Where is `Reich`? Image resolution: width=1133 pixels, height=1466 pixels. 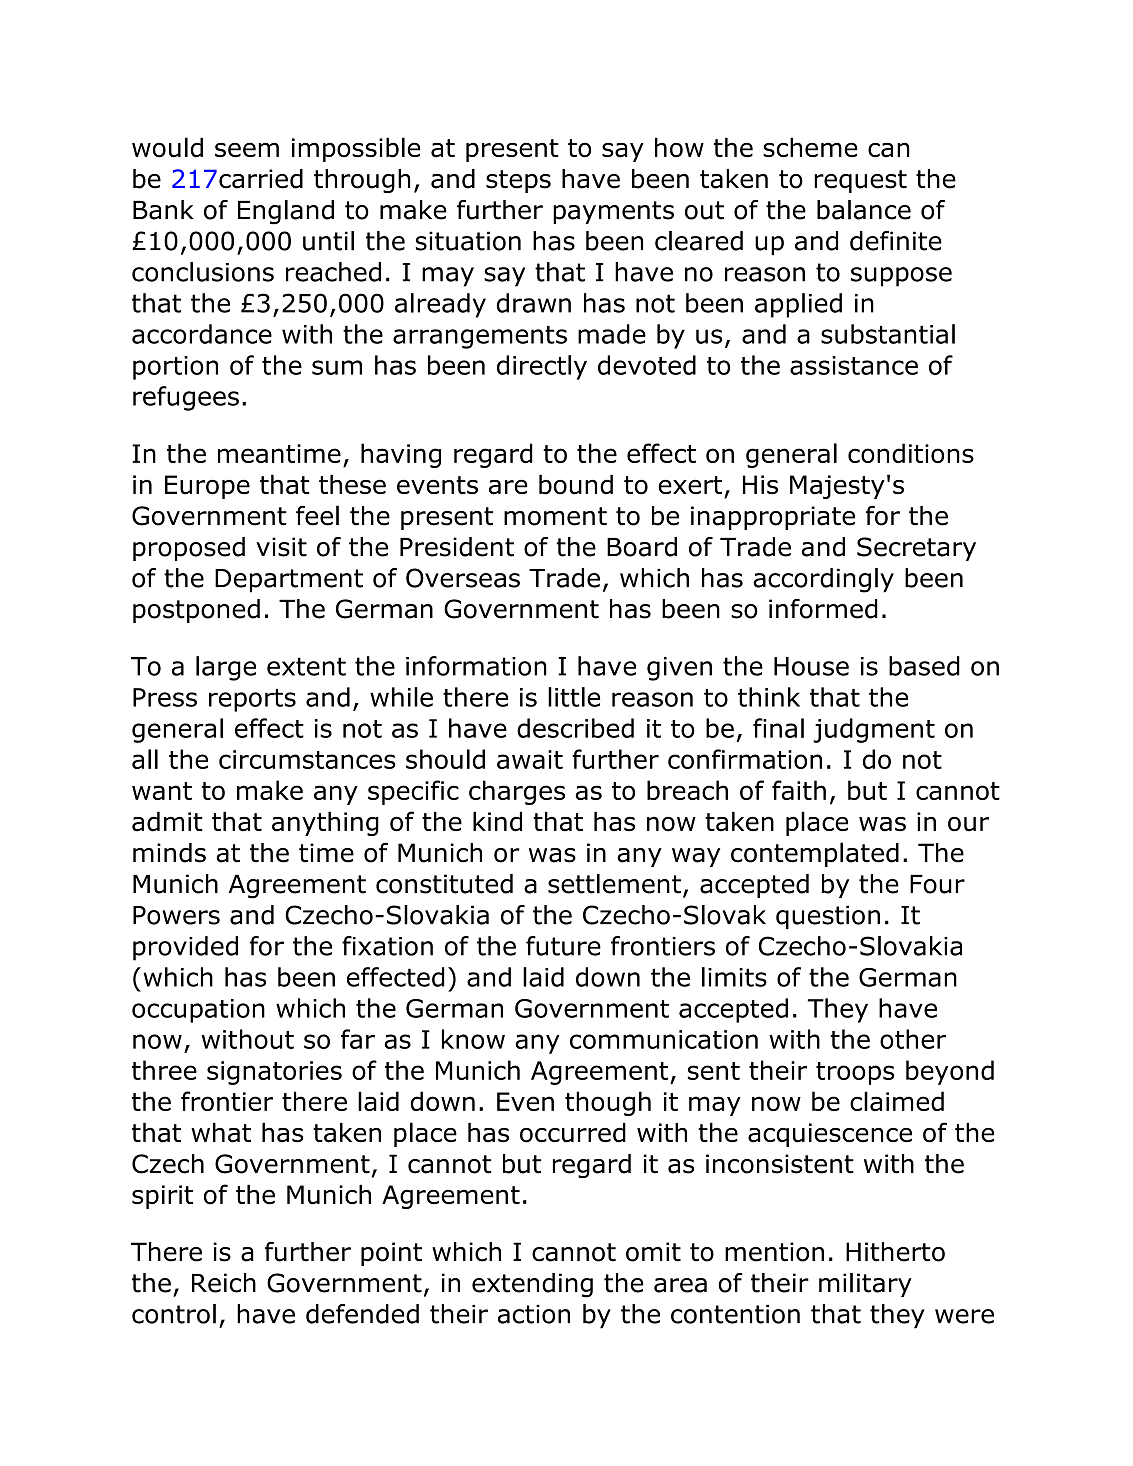
Reich is located at coordinates (224, 1283).
